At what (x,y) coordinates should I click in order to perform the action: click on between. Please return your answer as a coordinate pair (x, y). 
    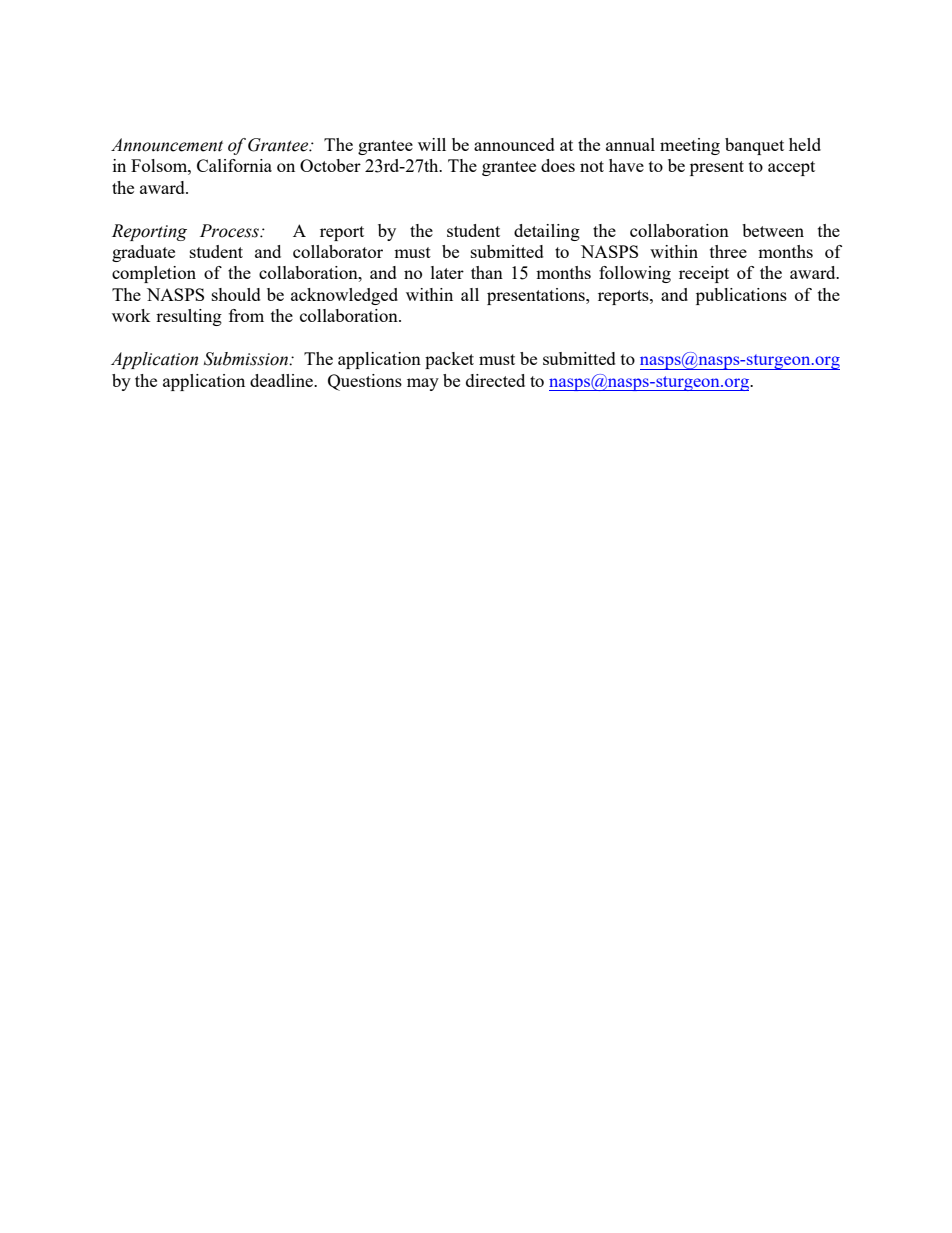
    Looking at the image, I should click on (773, 230).
